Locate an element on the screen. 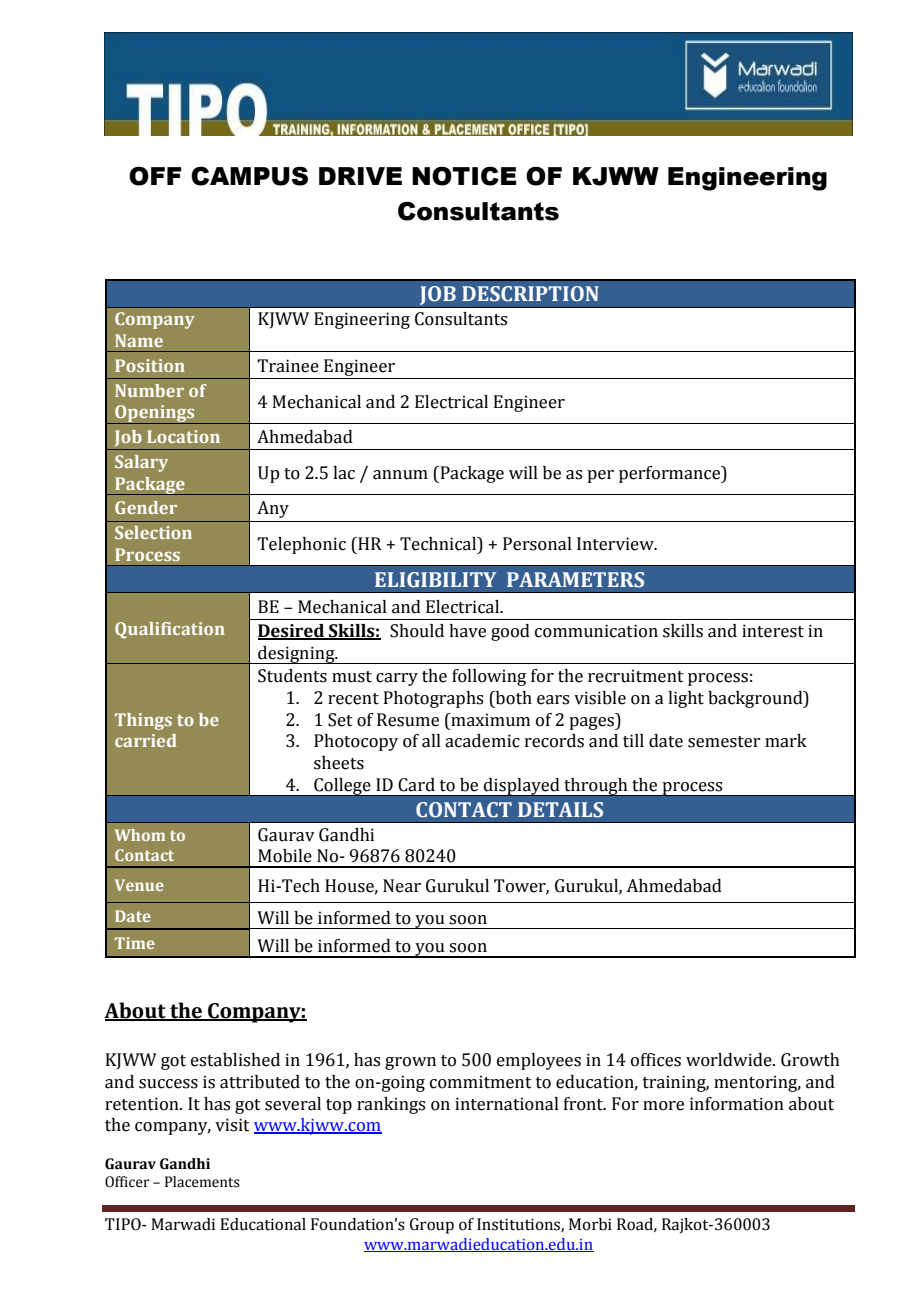 The image size is (924, 1308). ELIGIBILITY is located at coordinates (435, 580).
